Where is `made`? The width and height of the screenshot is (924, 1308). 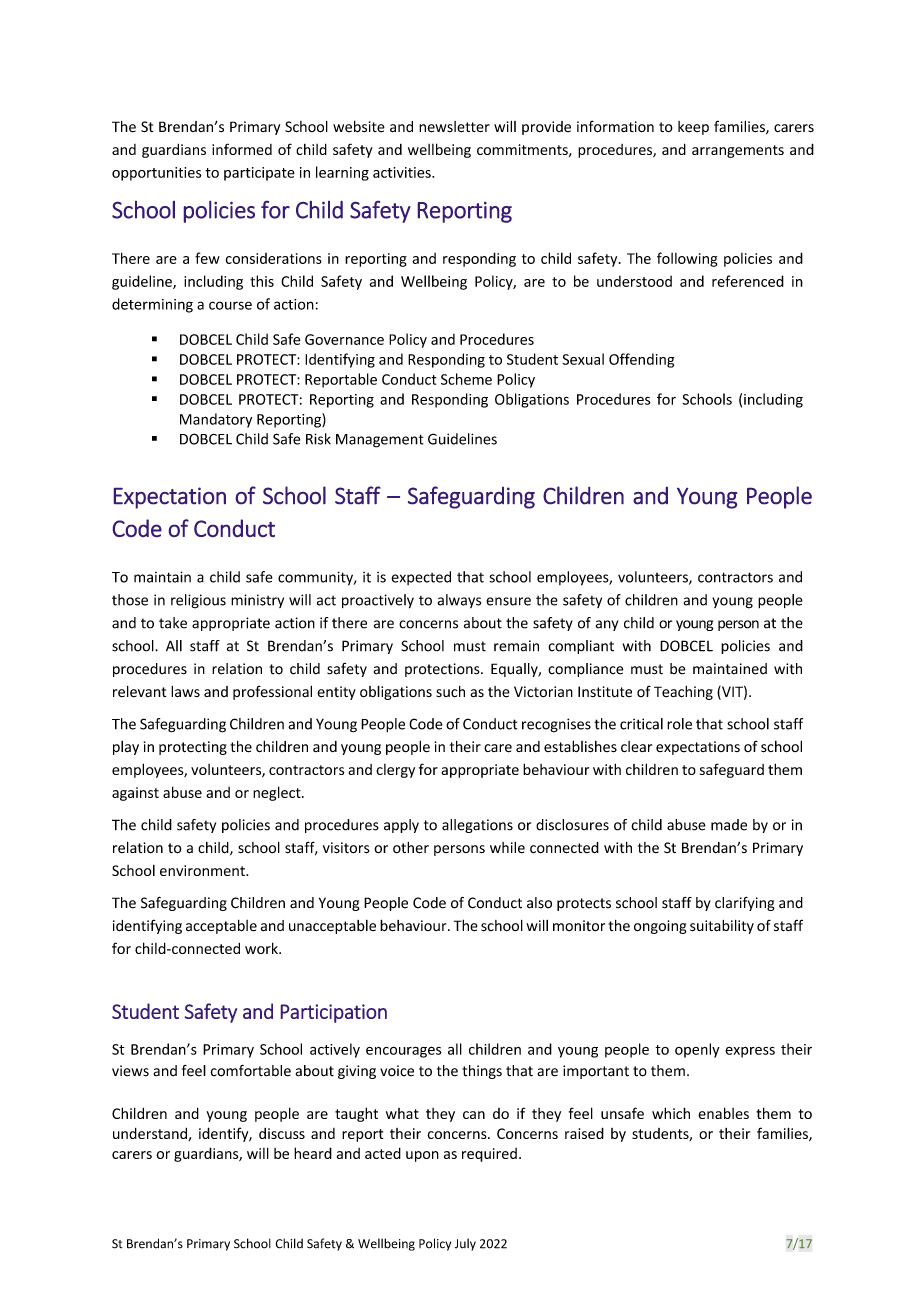 made is located at coordinates (729, 825).
